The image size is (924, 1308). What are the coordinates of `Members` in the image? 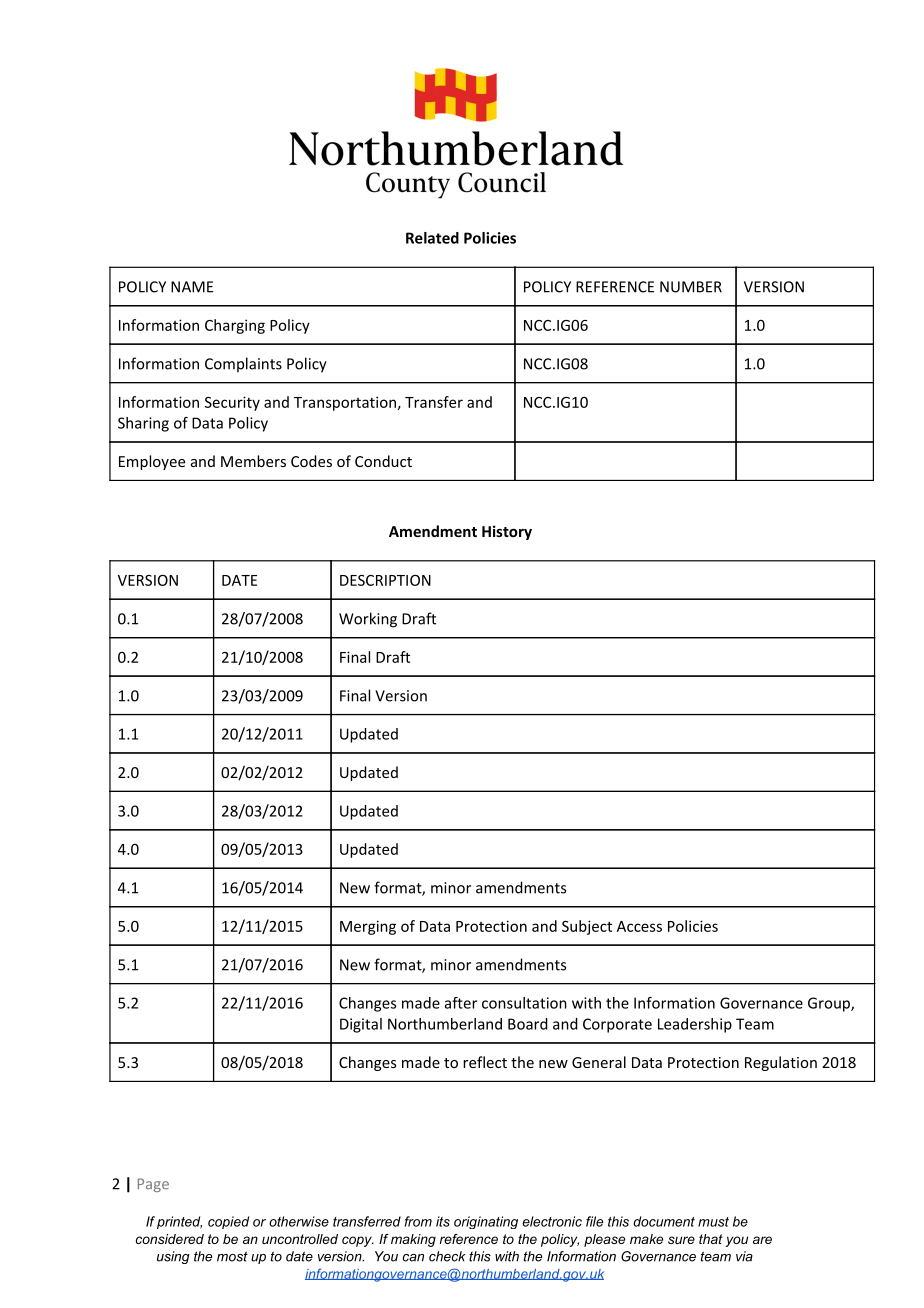 It's located at (253, 461).
